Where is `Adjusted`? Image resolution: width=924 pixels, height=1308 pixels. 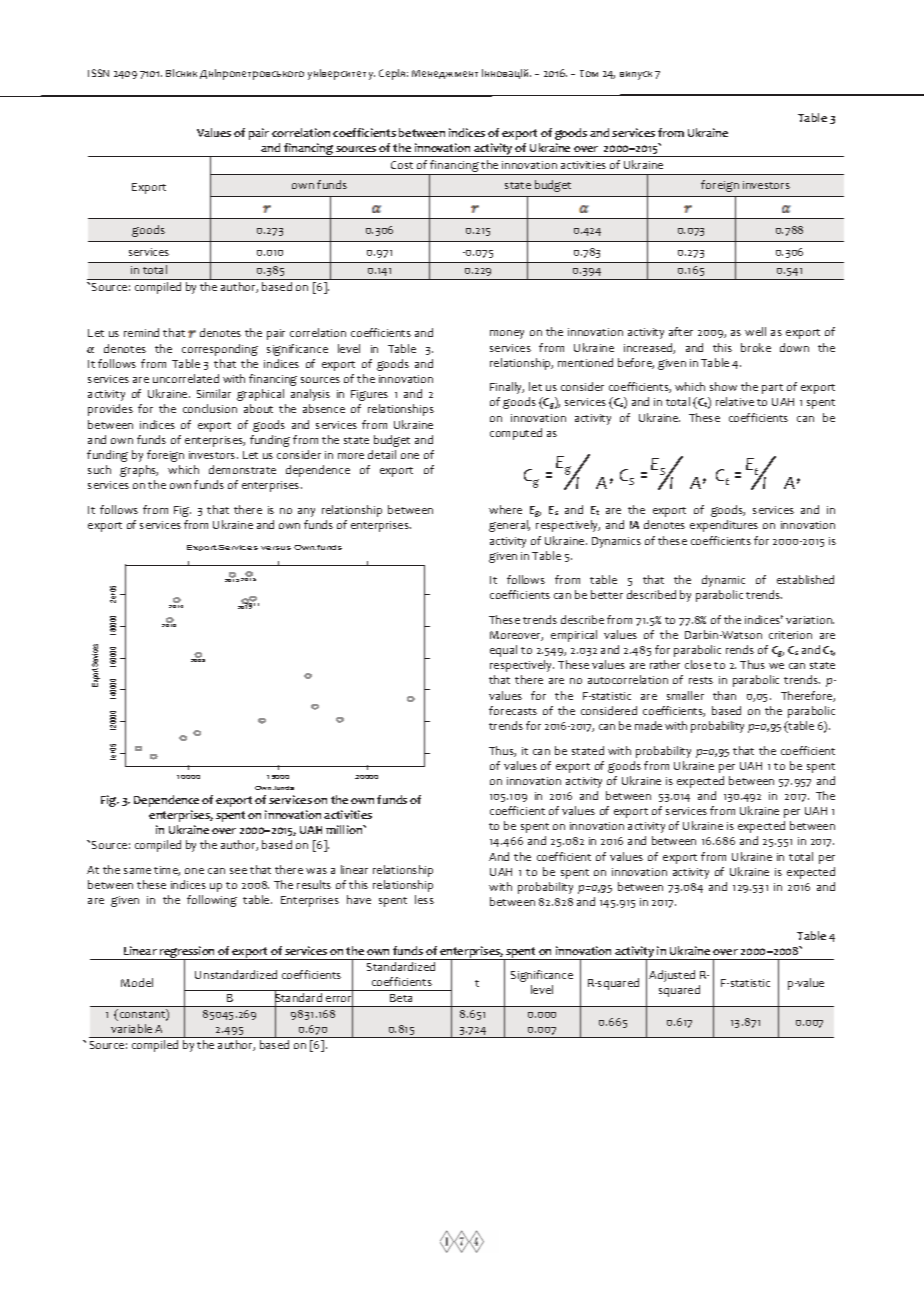 Adjusted is located at coordinates (672, 976).
